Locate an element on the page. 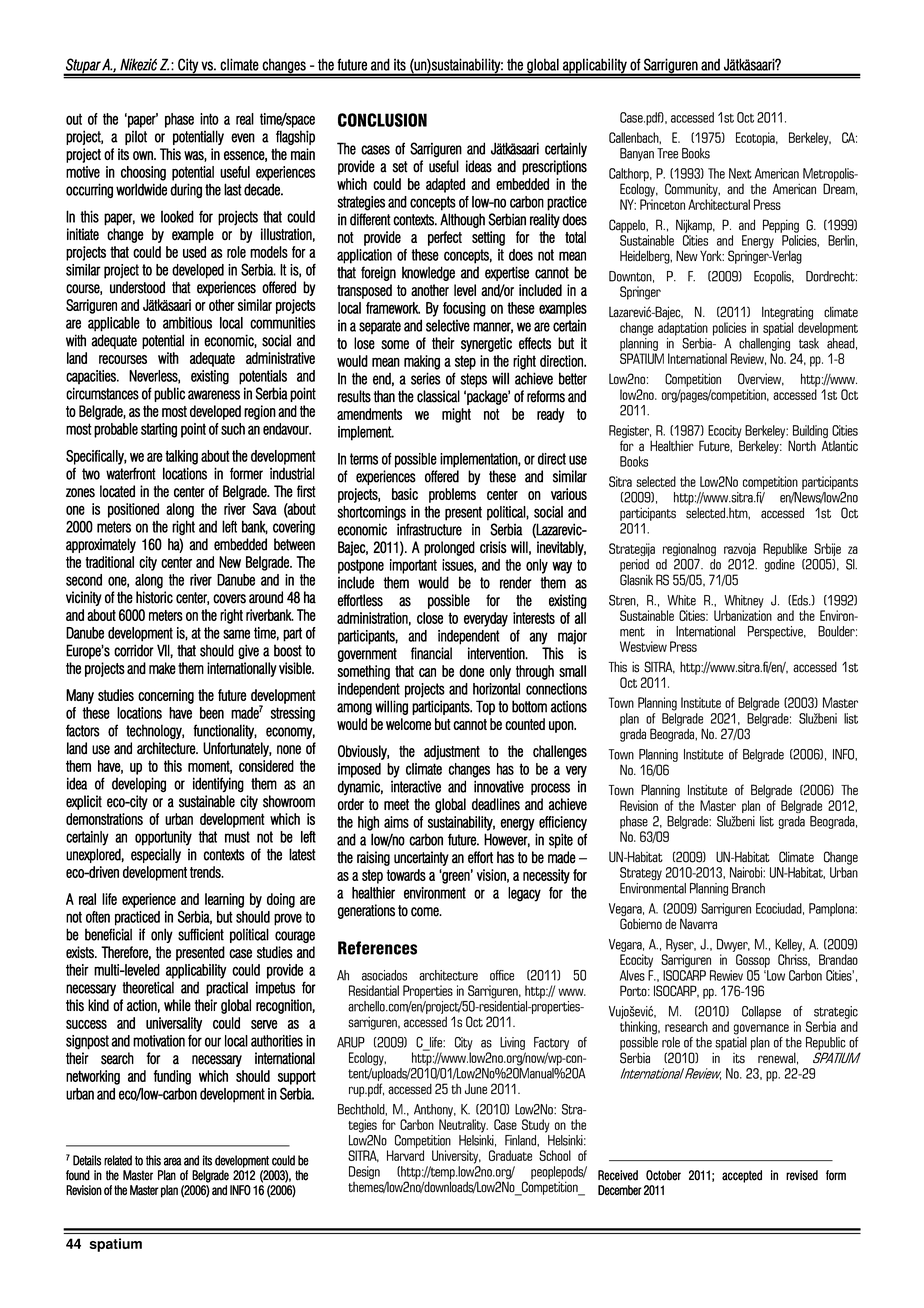 This image has height=1308, width=924. sufficient is located at coordinates (201, 934).
